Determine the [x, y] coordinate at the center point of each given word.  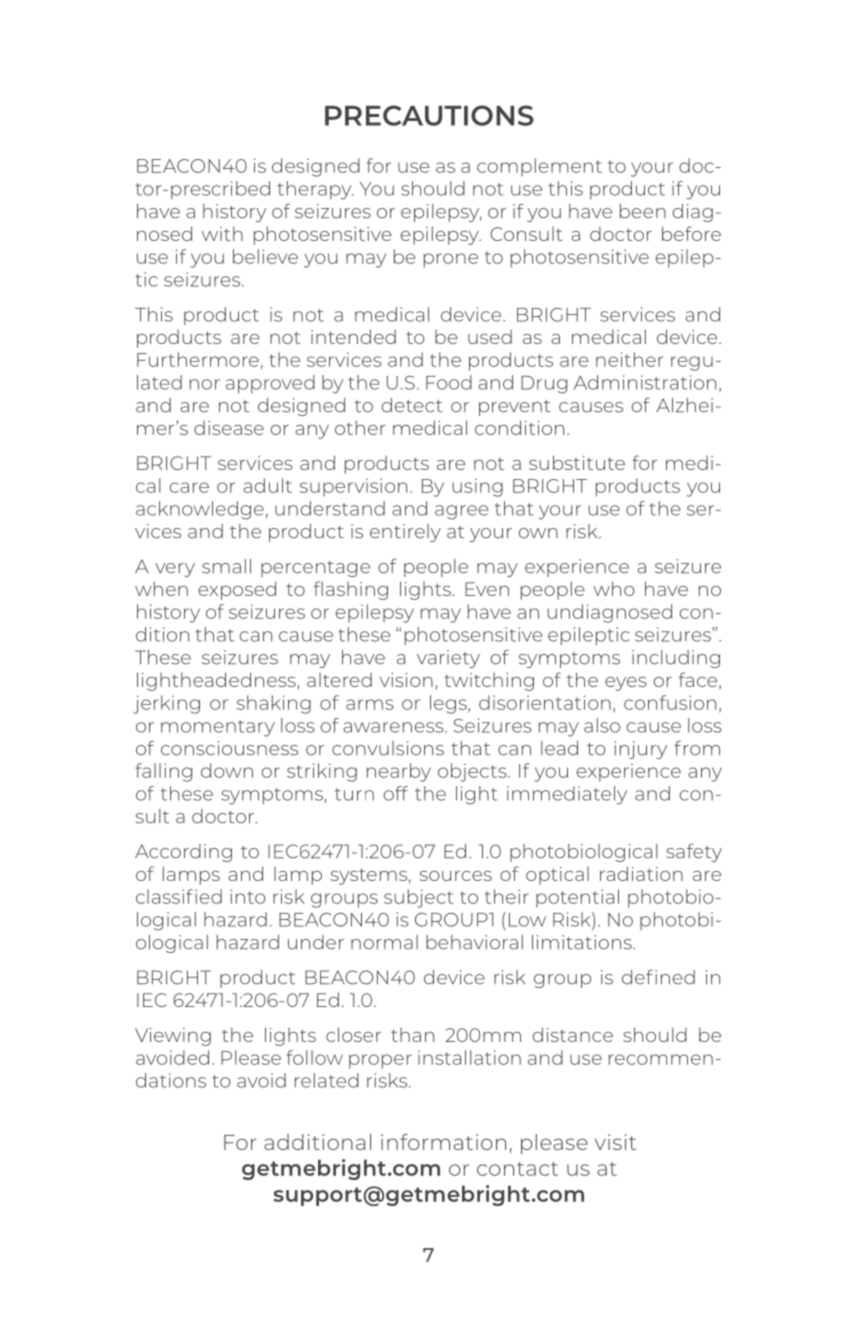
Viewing [173, 1037]
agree [462, 512]
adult [267, 485]
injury [640, 750]
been [643, 211]
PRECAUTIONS [429, 115]
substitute [577, 462]
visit [615, 1142]
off [396, 793]
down [227, 770]
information [443, 1142]
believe [265, 256]
